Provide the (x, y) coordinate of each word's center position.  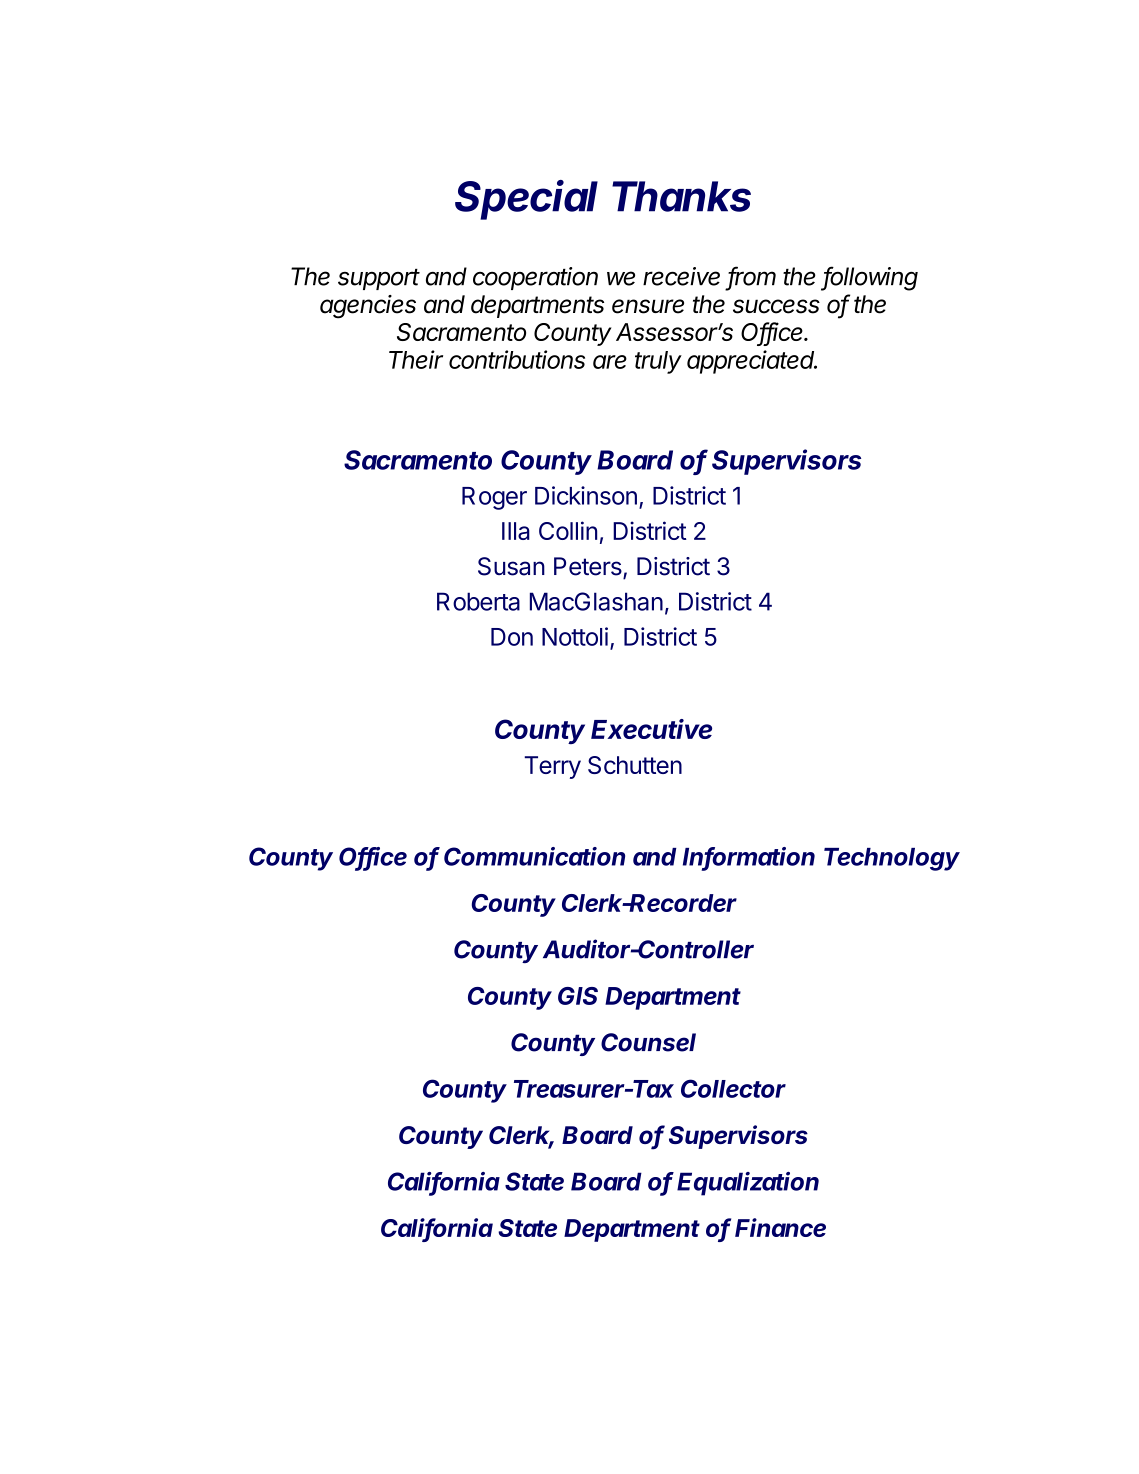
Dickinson (586, 495)
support (379, 279)
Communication (534, 856)
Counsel (648, 1042)
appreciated (752, 362)
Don (512, 637)
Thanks (681, 196)
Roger (494, 498)
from (752, 277)
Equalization (748, 1184)
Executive (651, 729)
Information (749, 857)
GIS (578, 996)
